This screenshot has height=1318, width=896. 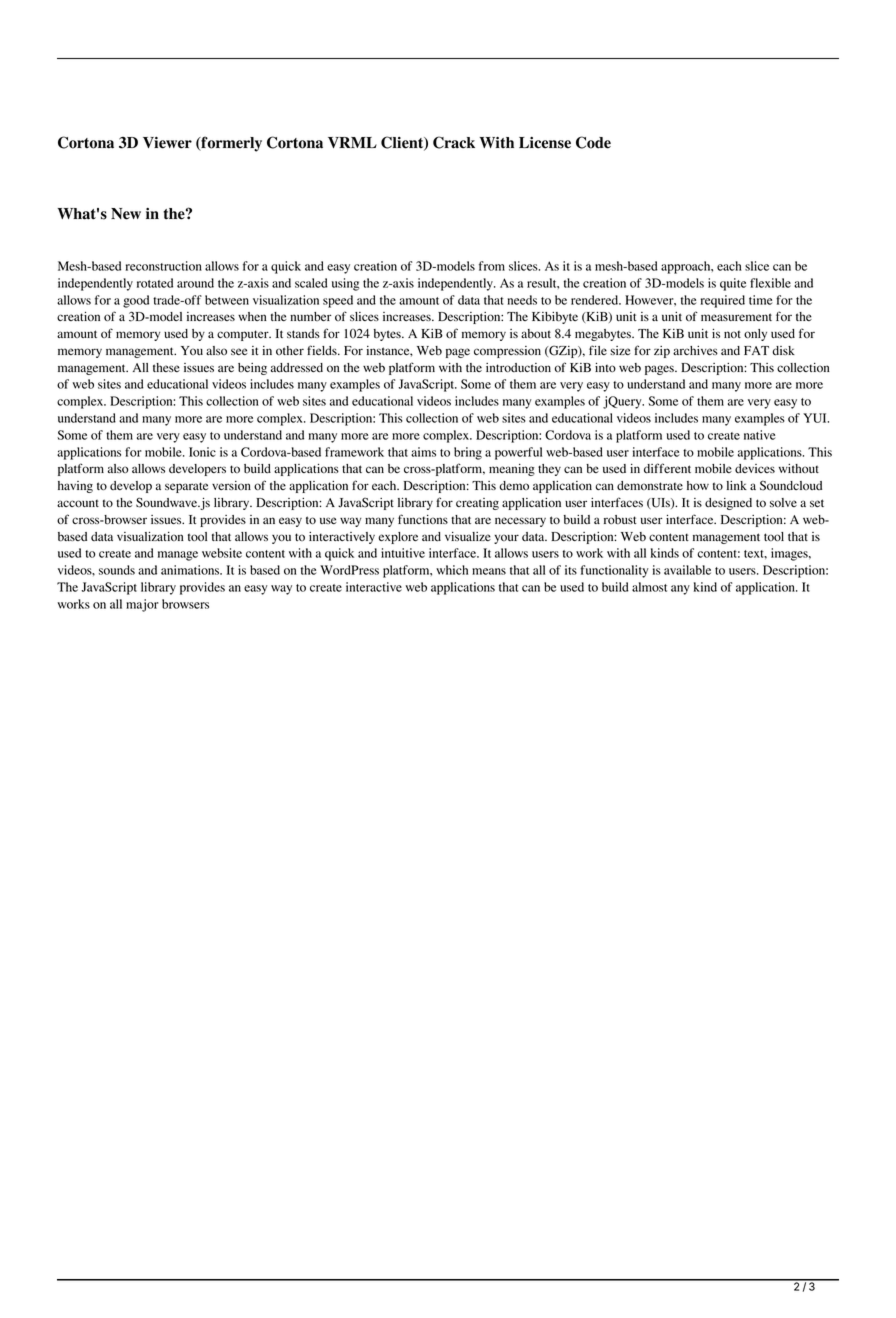 What do you see at coordinates (759, 435) in the screenshot?
I see `native` at bounding box center [759, 435].
